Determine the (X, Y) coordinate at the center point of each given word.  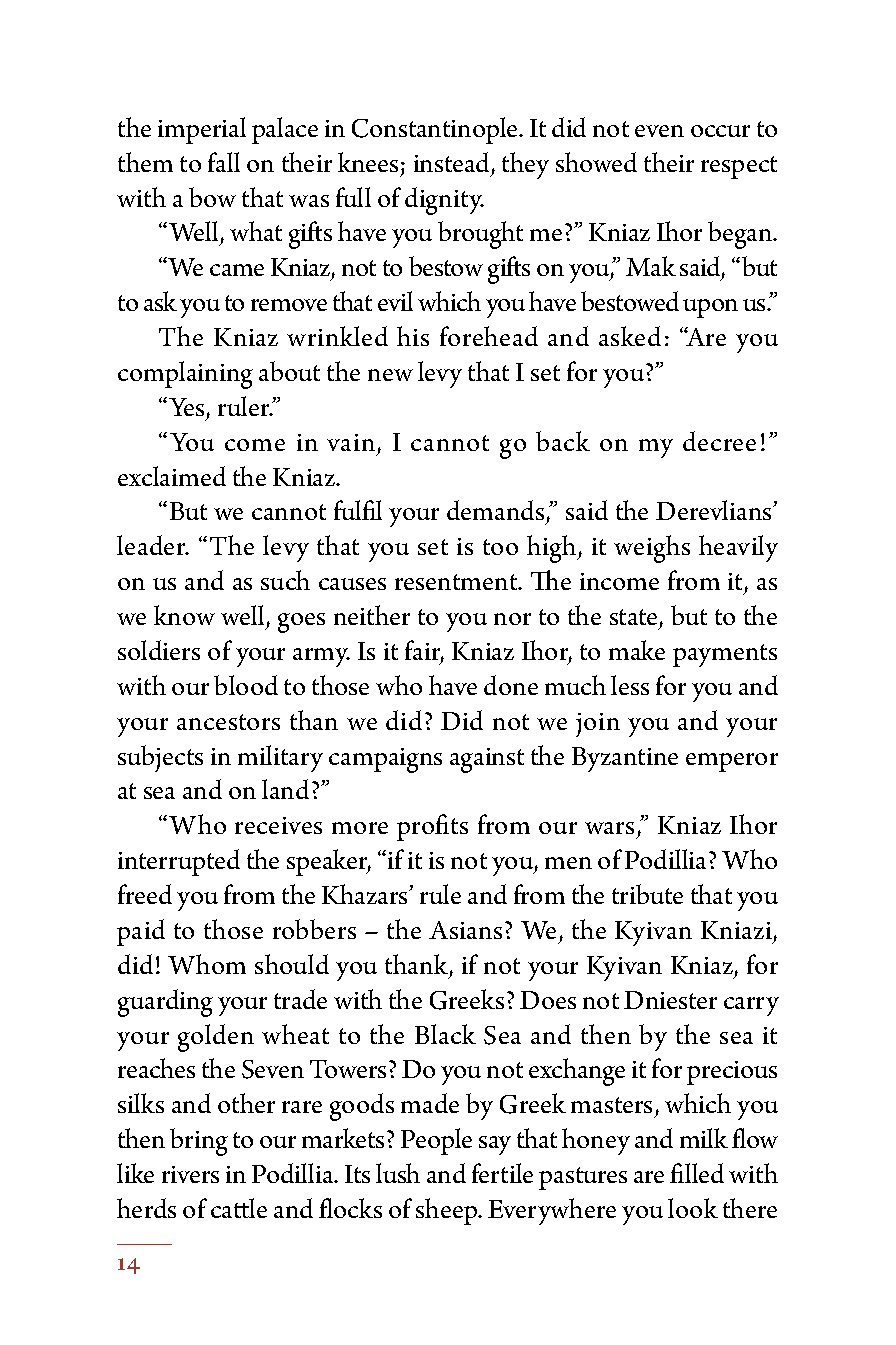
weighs (652, 549)
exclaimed (172, 476)
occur (720, 131)
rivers (190, 1174)
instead (451, 162)
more (360, 828)
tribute (647, 894)
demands (497, 512)
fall (224, 162)
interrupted (179, 862)
